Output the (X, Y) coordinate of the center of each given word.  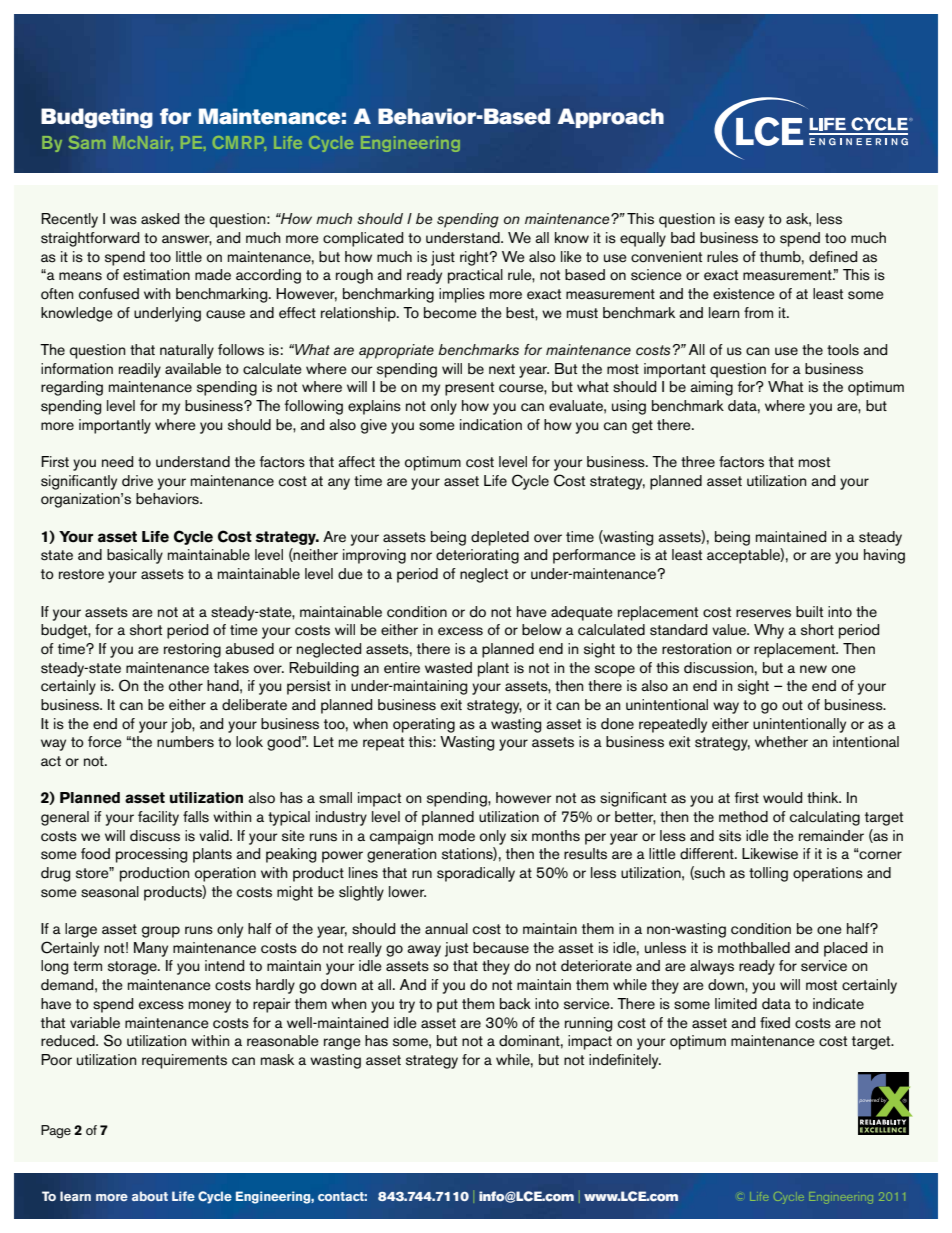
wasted (448, 668)
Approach (611, 118)
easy (749, 222)
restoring (192, 650)
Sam (87, 142)
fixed (775, 1023)
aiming (711, 388)
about (150, 1196)
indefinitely (625, 1061)
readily (140, 370)
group (161, 932)
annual (446, 928)
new (813, 669)
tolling (768, 874)
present (469, 389)
